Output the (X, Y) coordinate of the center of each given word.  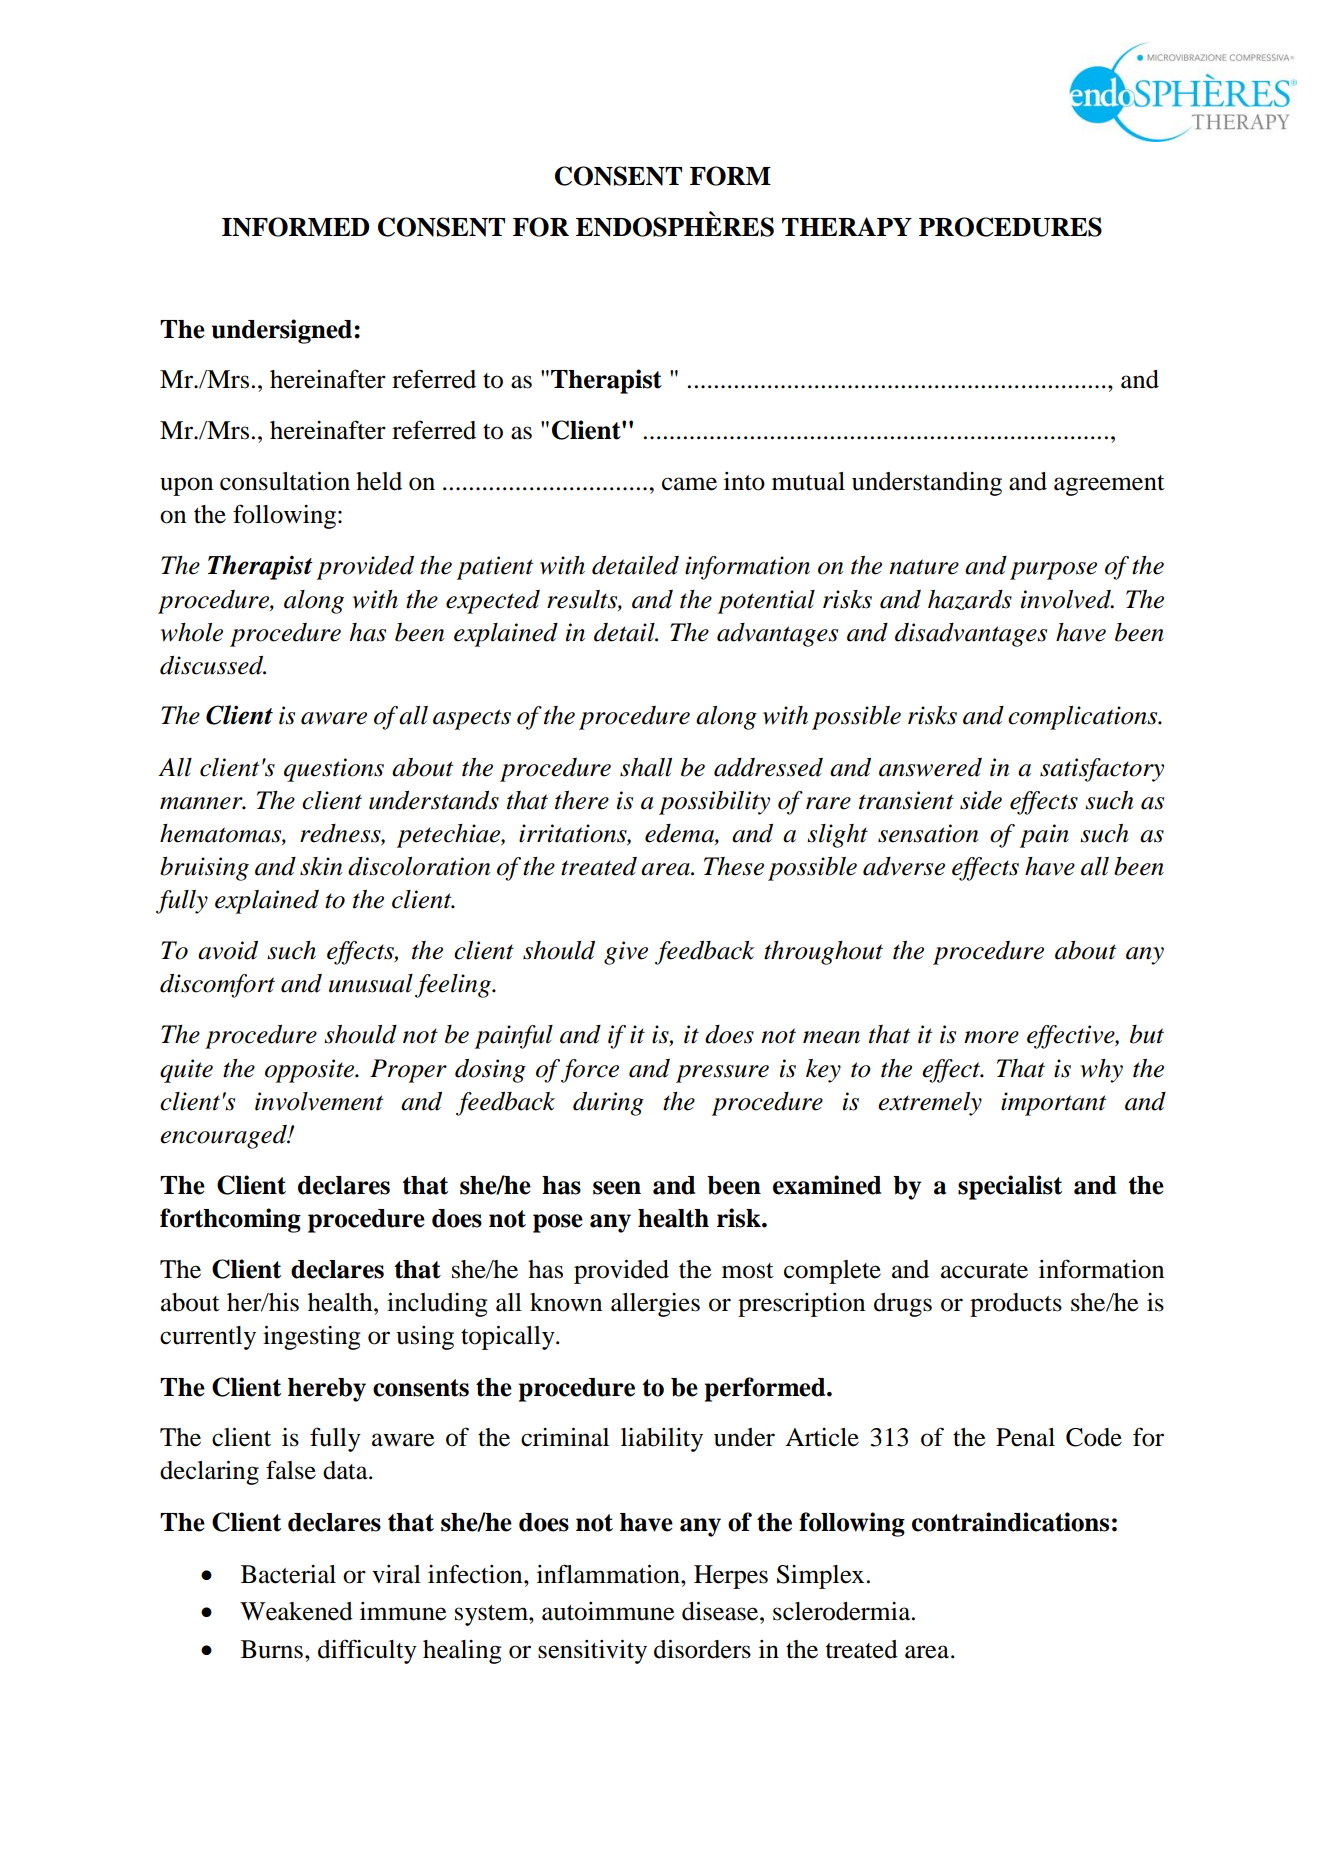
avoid (228, 950)
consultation (285, 481)
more (991, 1037)
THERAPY (847, 226)
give (626, 953)
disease (721, 1611)
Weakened (296, 1611)
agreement (1109, 485)
